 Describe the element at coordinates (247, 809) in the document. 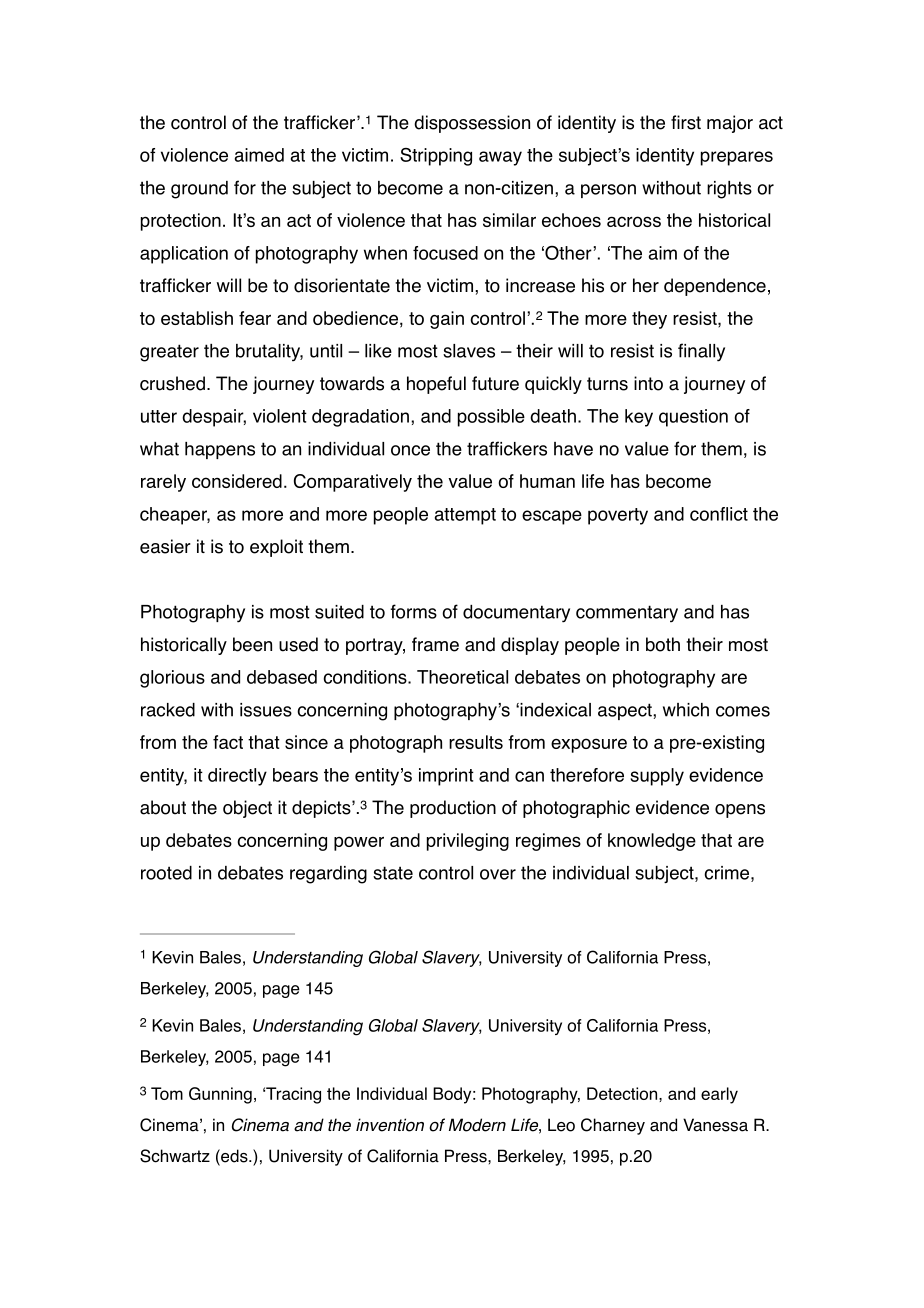

I see `object` at that location.
